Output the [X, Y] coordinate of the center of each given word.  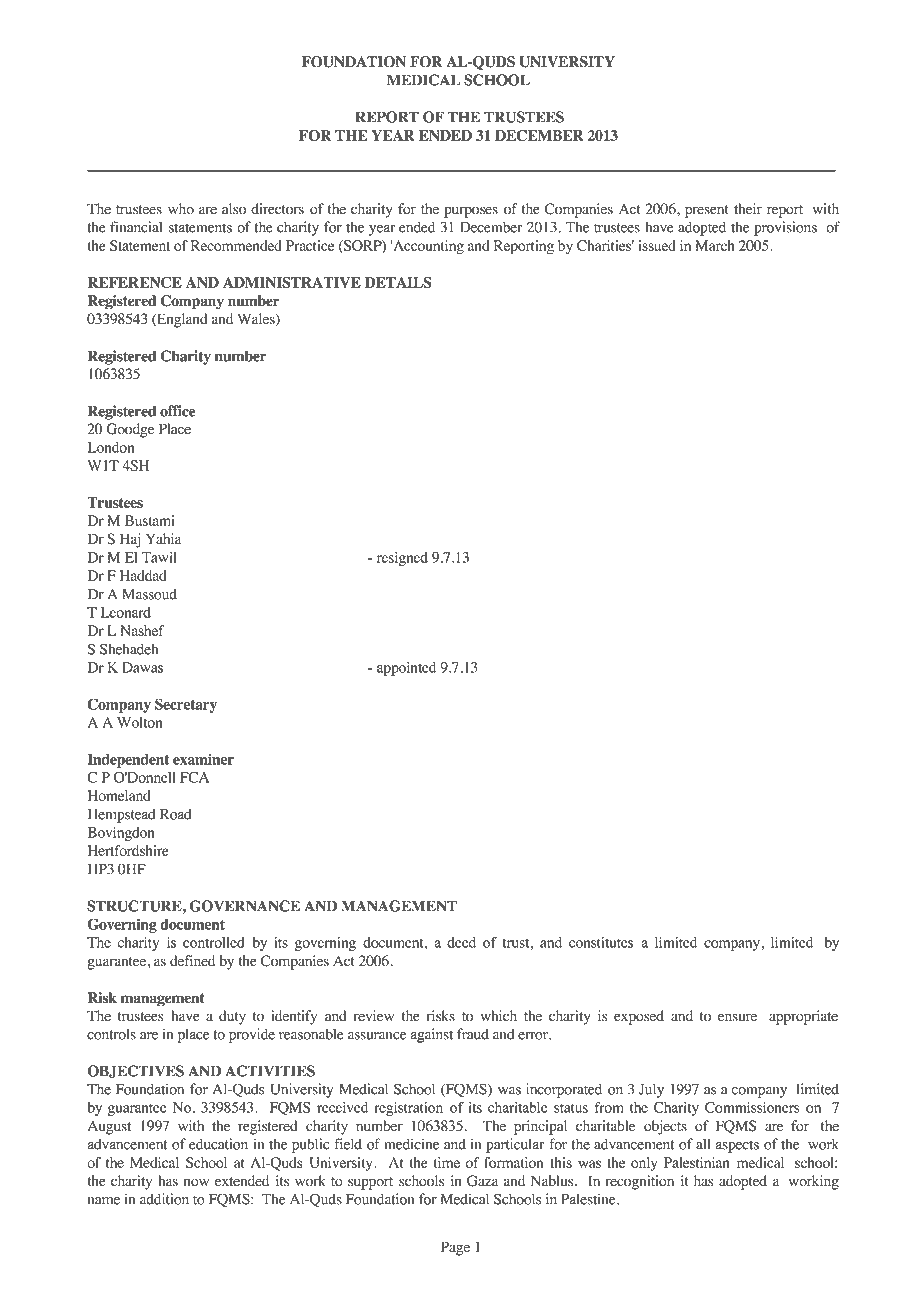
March [715, 245]
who [181, 209]
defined [192, 961]
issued [657, 245]
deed [461, 942]
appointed [406, 669]
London [111, 447]
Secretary [186, 705]
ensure [737, 1017]
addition [164, 1199]
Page [455, 1248]
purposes [471, 212]
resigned [402, 559]
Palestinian [697, 1162]
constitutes [601, 942]
